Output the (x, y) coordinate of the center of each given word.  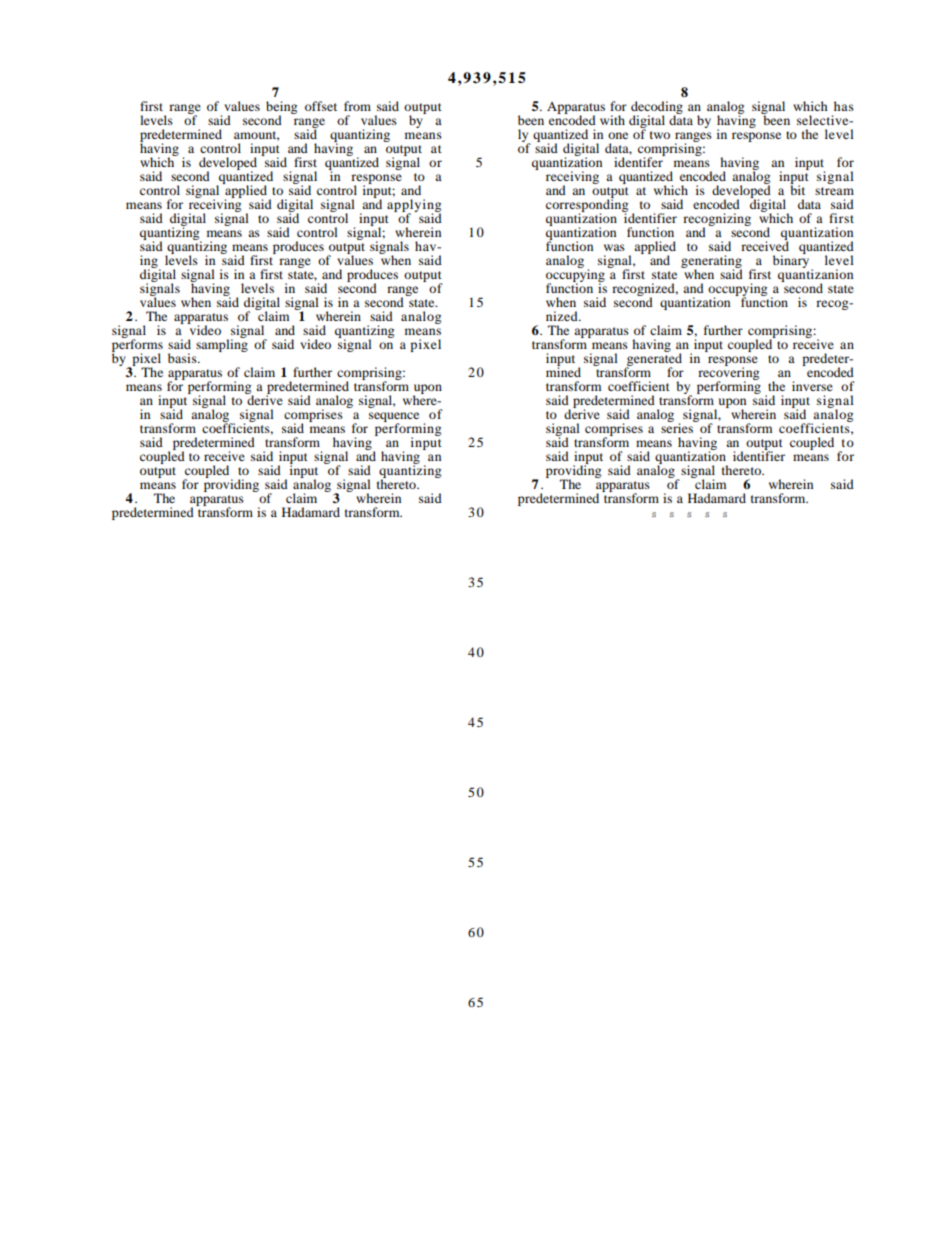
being (281, 108)
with (612, 120)
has (844, 106)
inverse (812, 386)
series (678, 427)
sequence (394, 418)
